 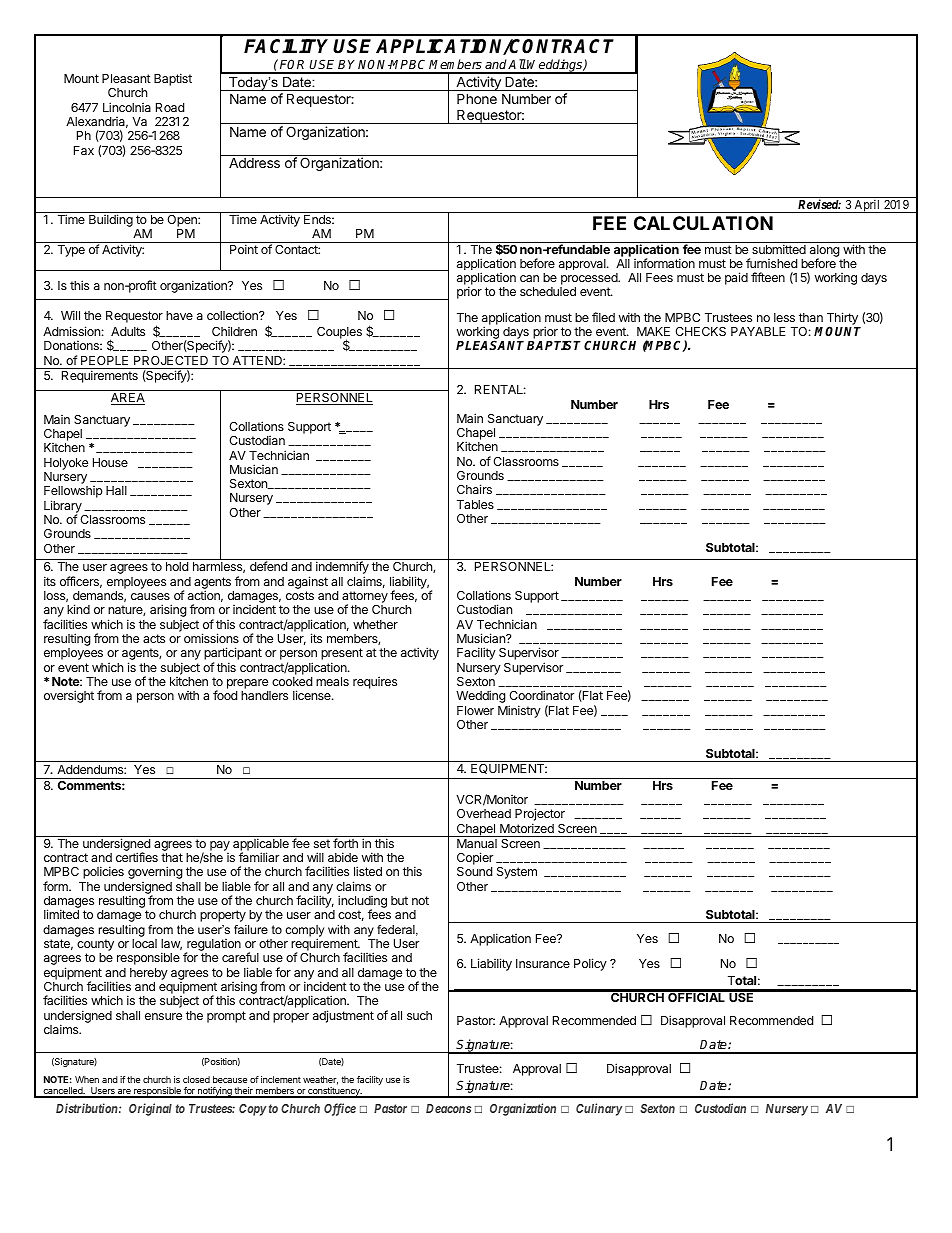 I want to click on Road, so click(x=170, y=107).
